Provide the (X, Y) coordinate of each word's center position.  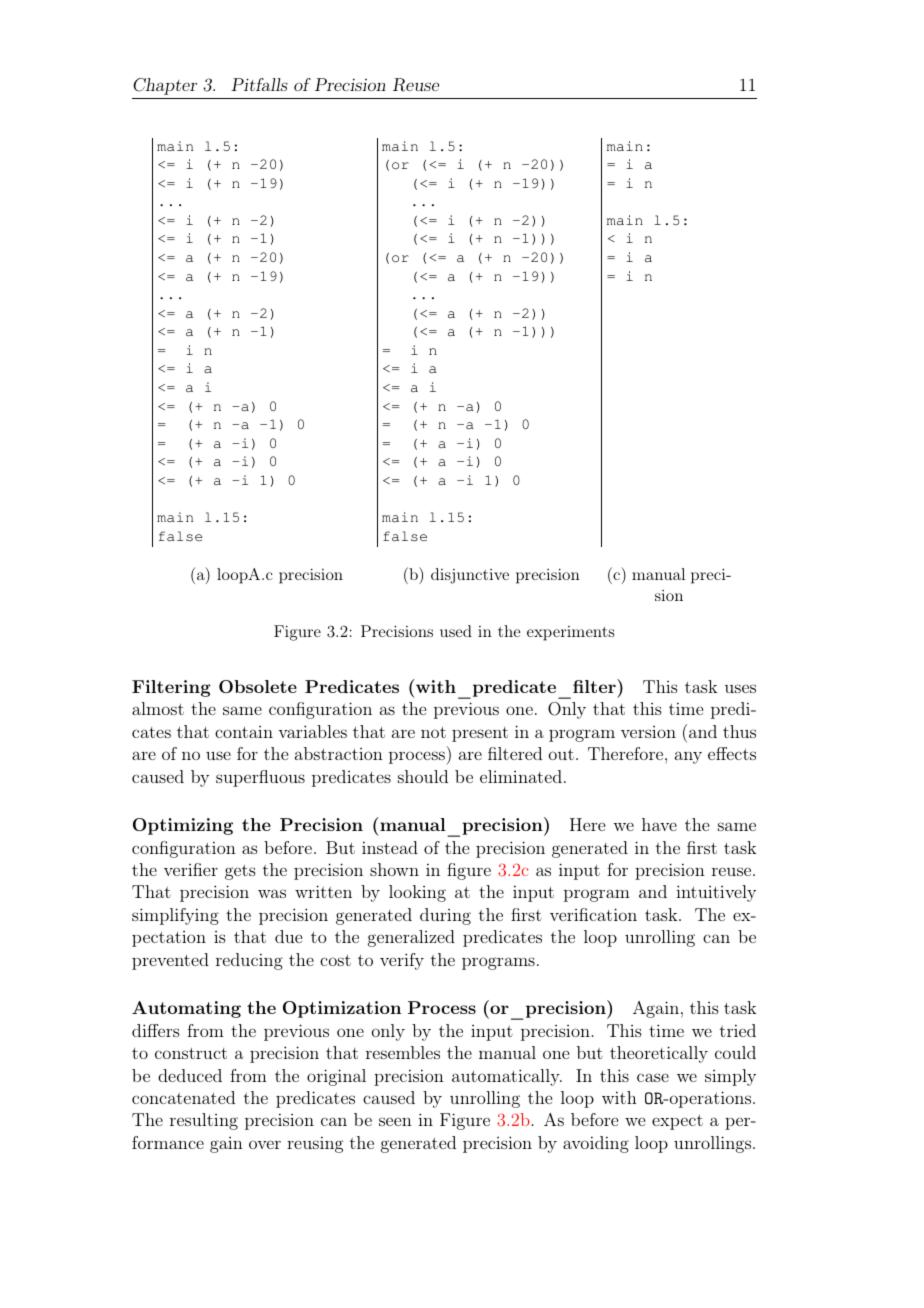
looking (417, 893)
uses (740, 688)
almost (158, 708)
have (659, 824)
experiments (570, 633)
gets (240, 872)
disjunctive (470, 576)
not (433, 732)
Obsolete (258, 686)
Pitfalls (259, 84)
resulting (204, 1121)
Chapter (165, 86)
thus (739, 731)
